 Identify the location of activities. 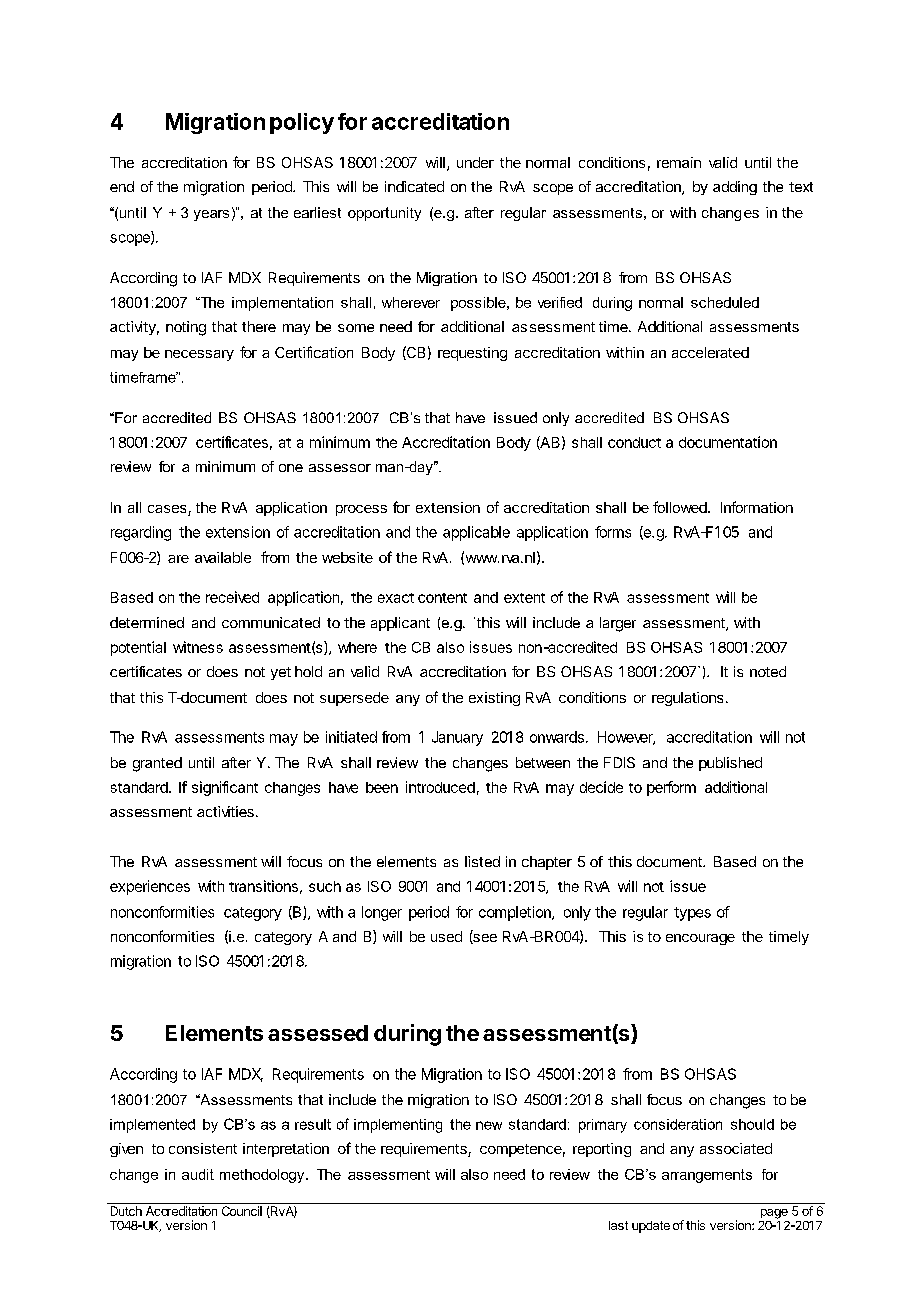
(225, 811).
